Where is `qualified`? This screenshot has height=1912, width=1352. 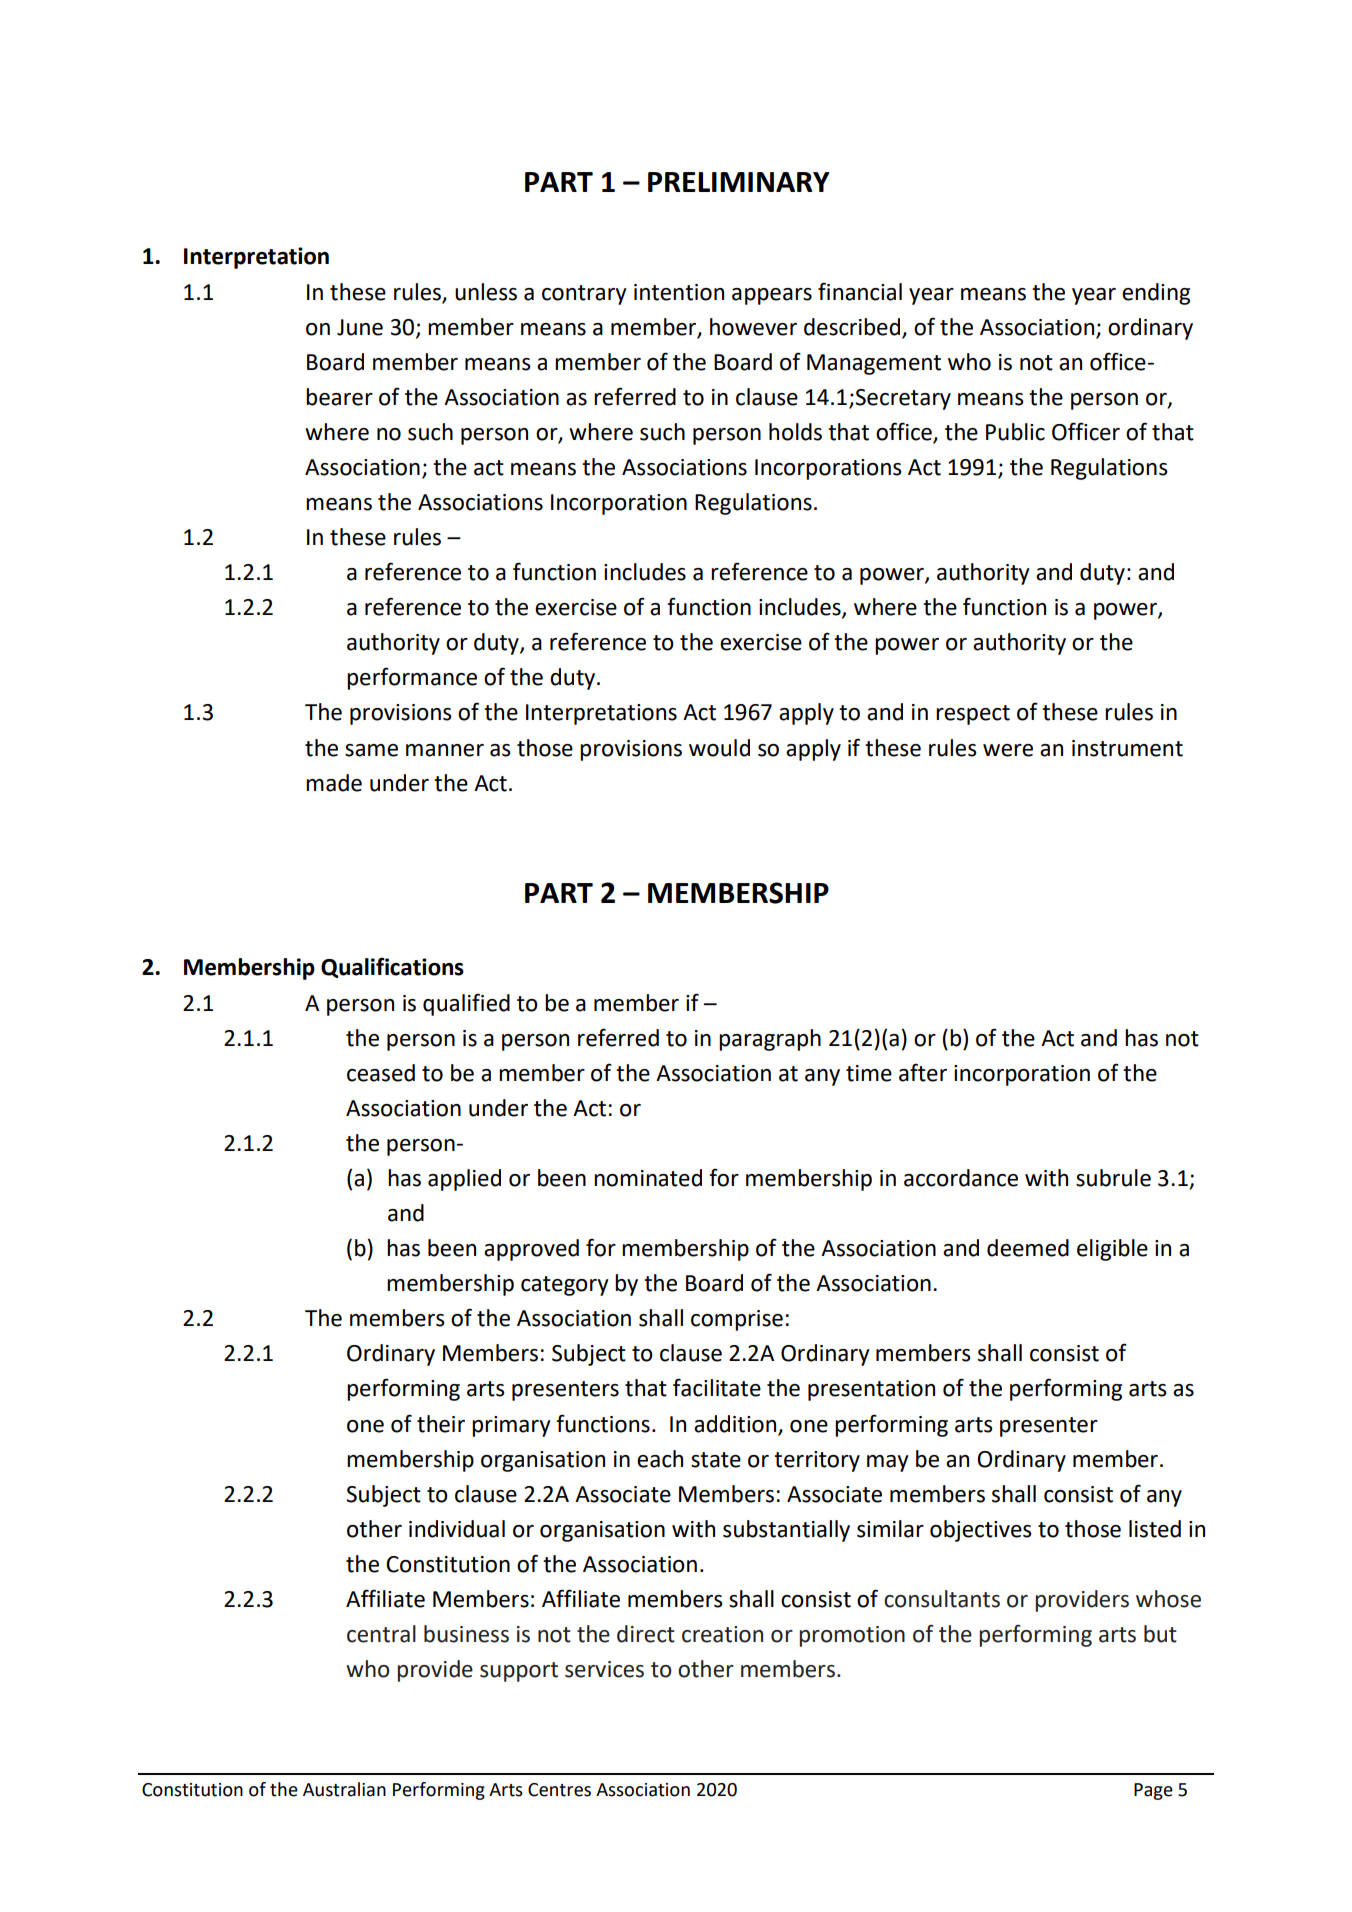
qualified is located at coordinates (466, 1004).
